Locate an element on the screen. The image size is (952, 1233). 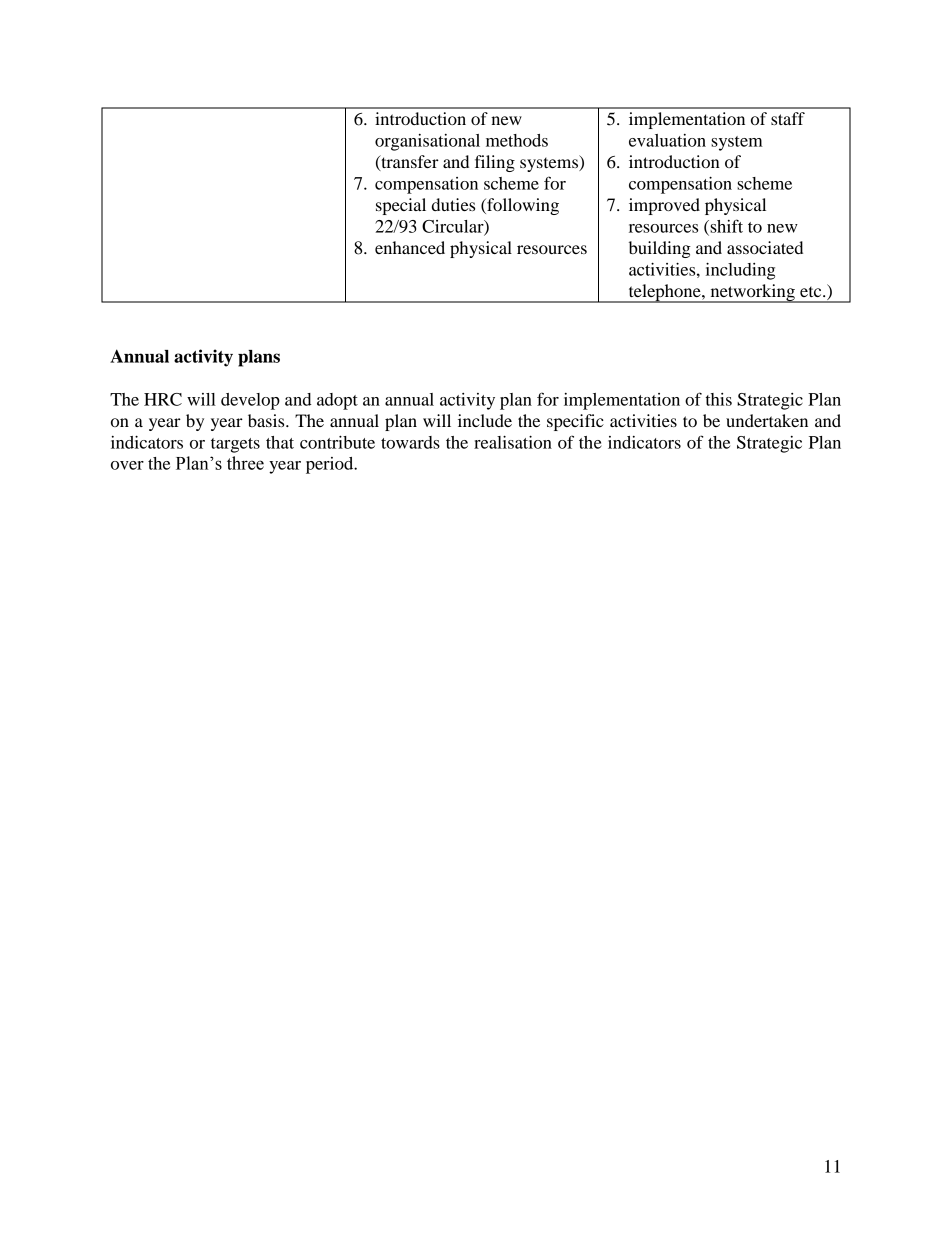
undertaken is located at coordinates (767, 420).
